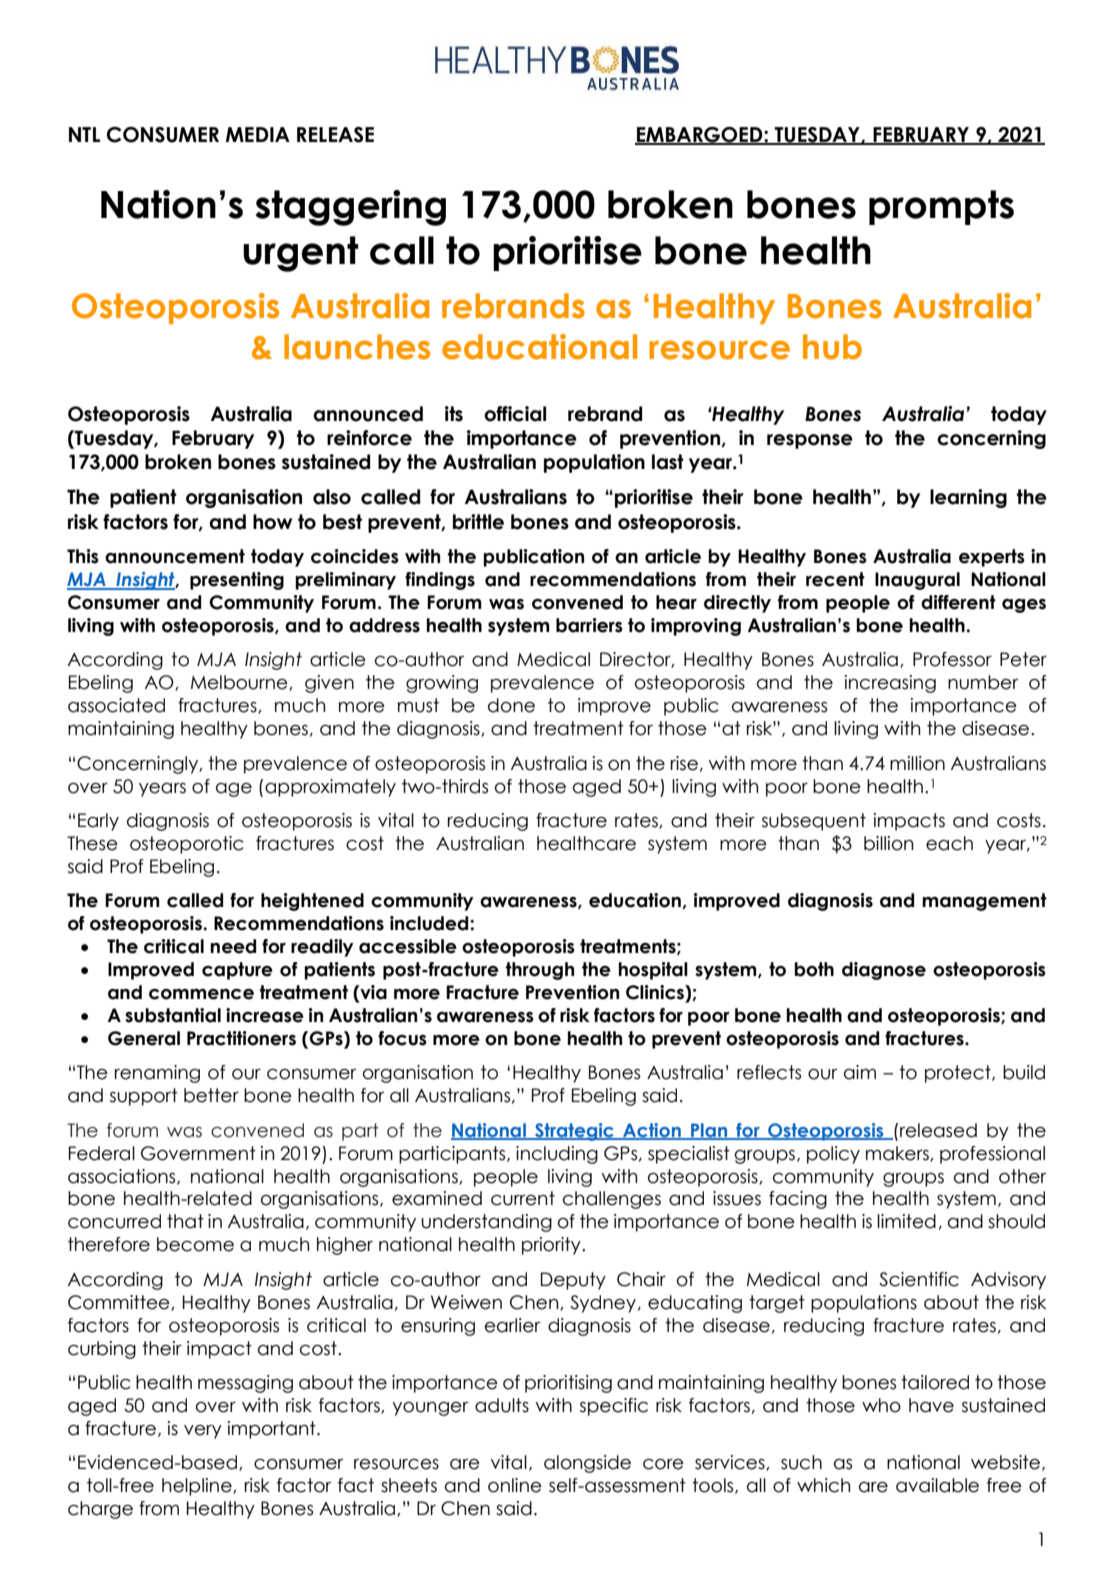 The width and height of the screenshot is (1114, 1575). I want to click on helpline, so click(198, 1487).
